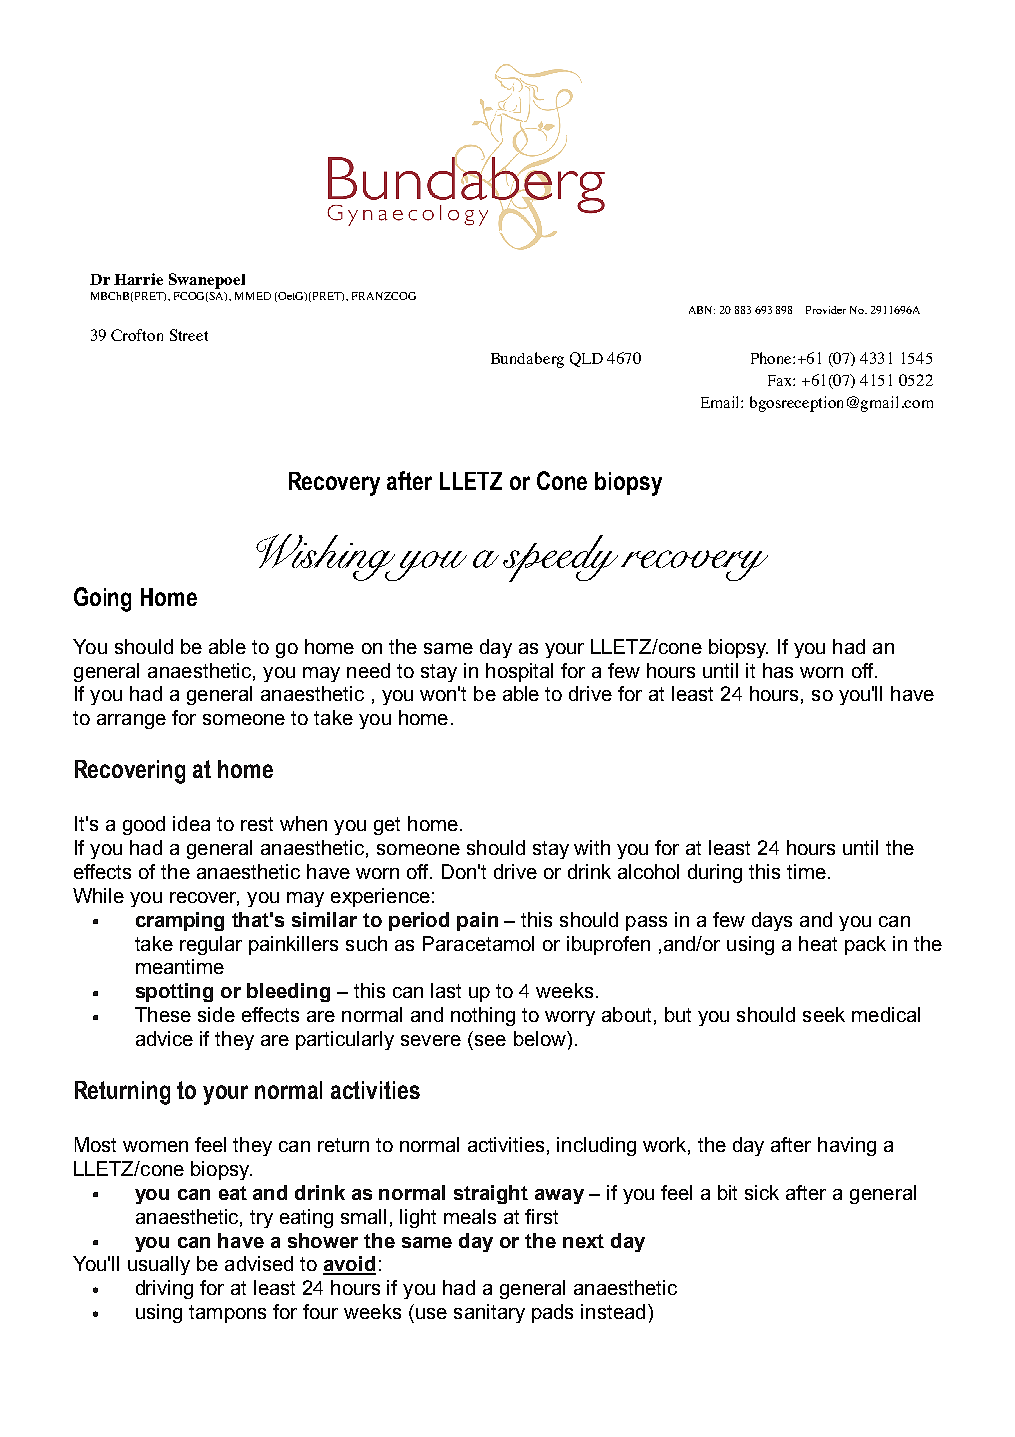  I want to click on Provider, so click(826, 310).
